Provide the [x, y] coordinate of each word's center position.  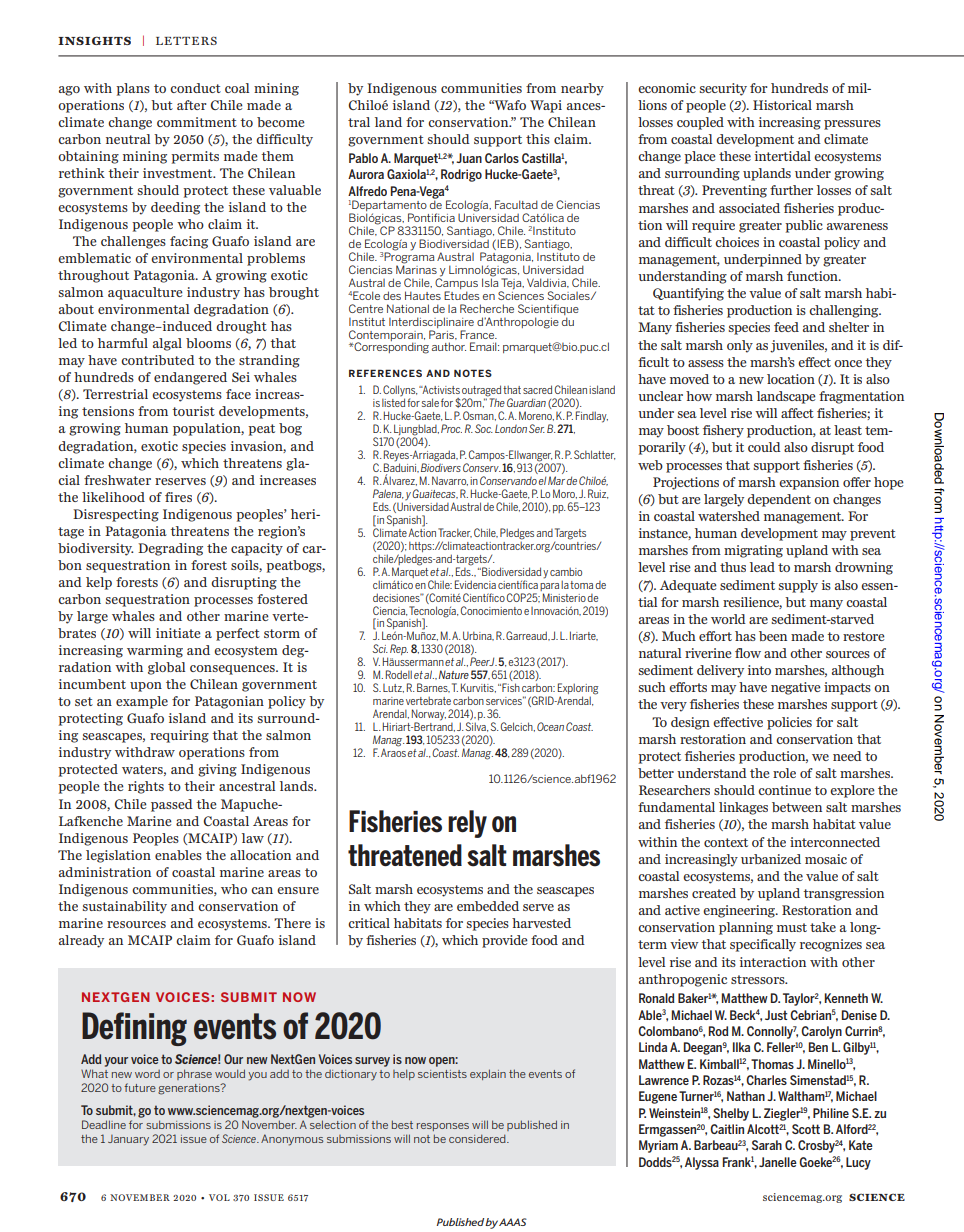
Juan [469, 158]
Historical [782, 105]
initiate [178, 633]
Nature [454, 674]
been [773, 636]
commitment [197, 122]
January [128, 1140]
